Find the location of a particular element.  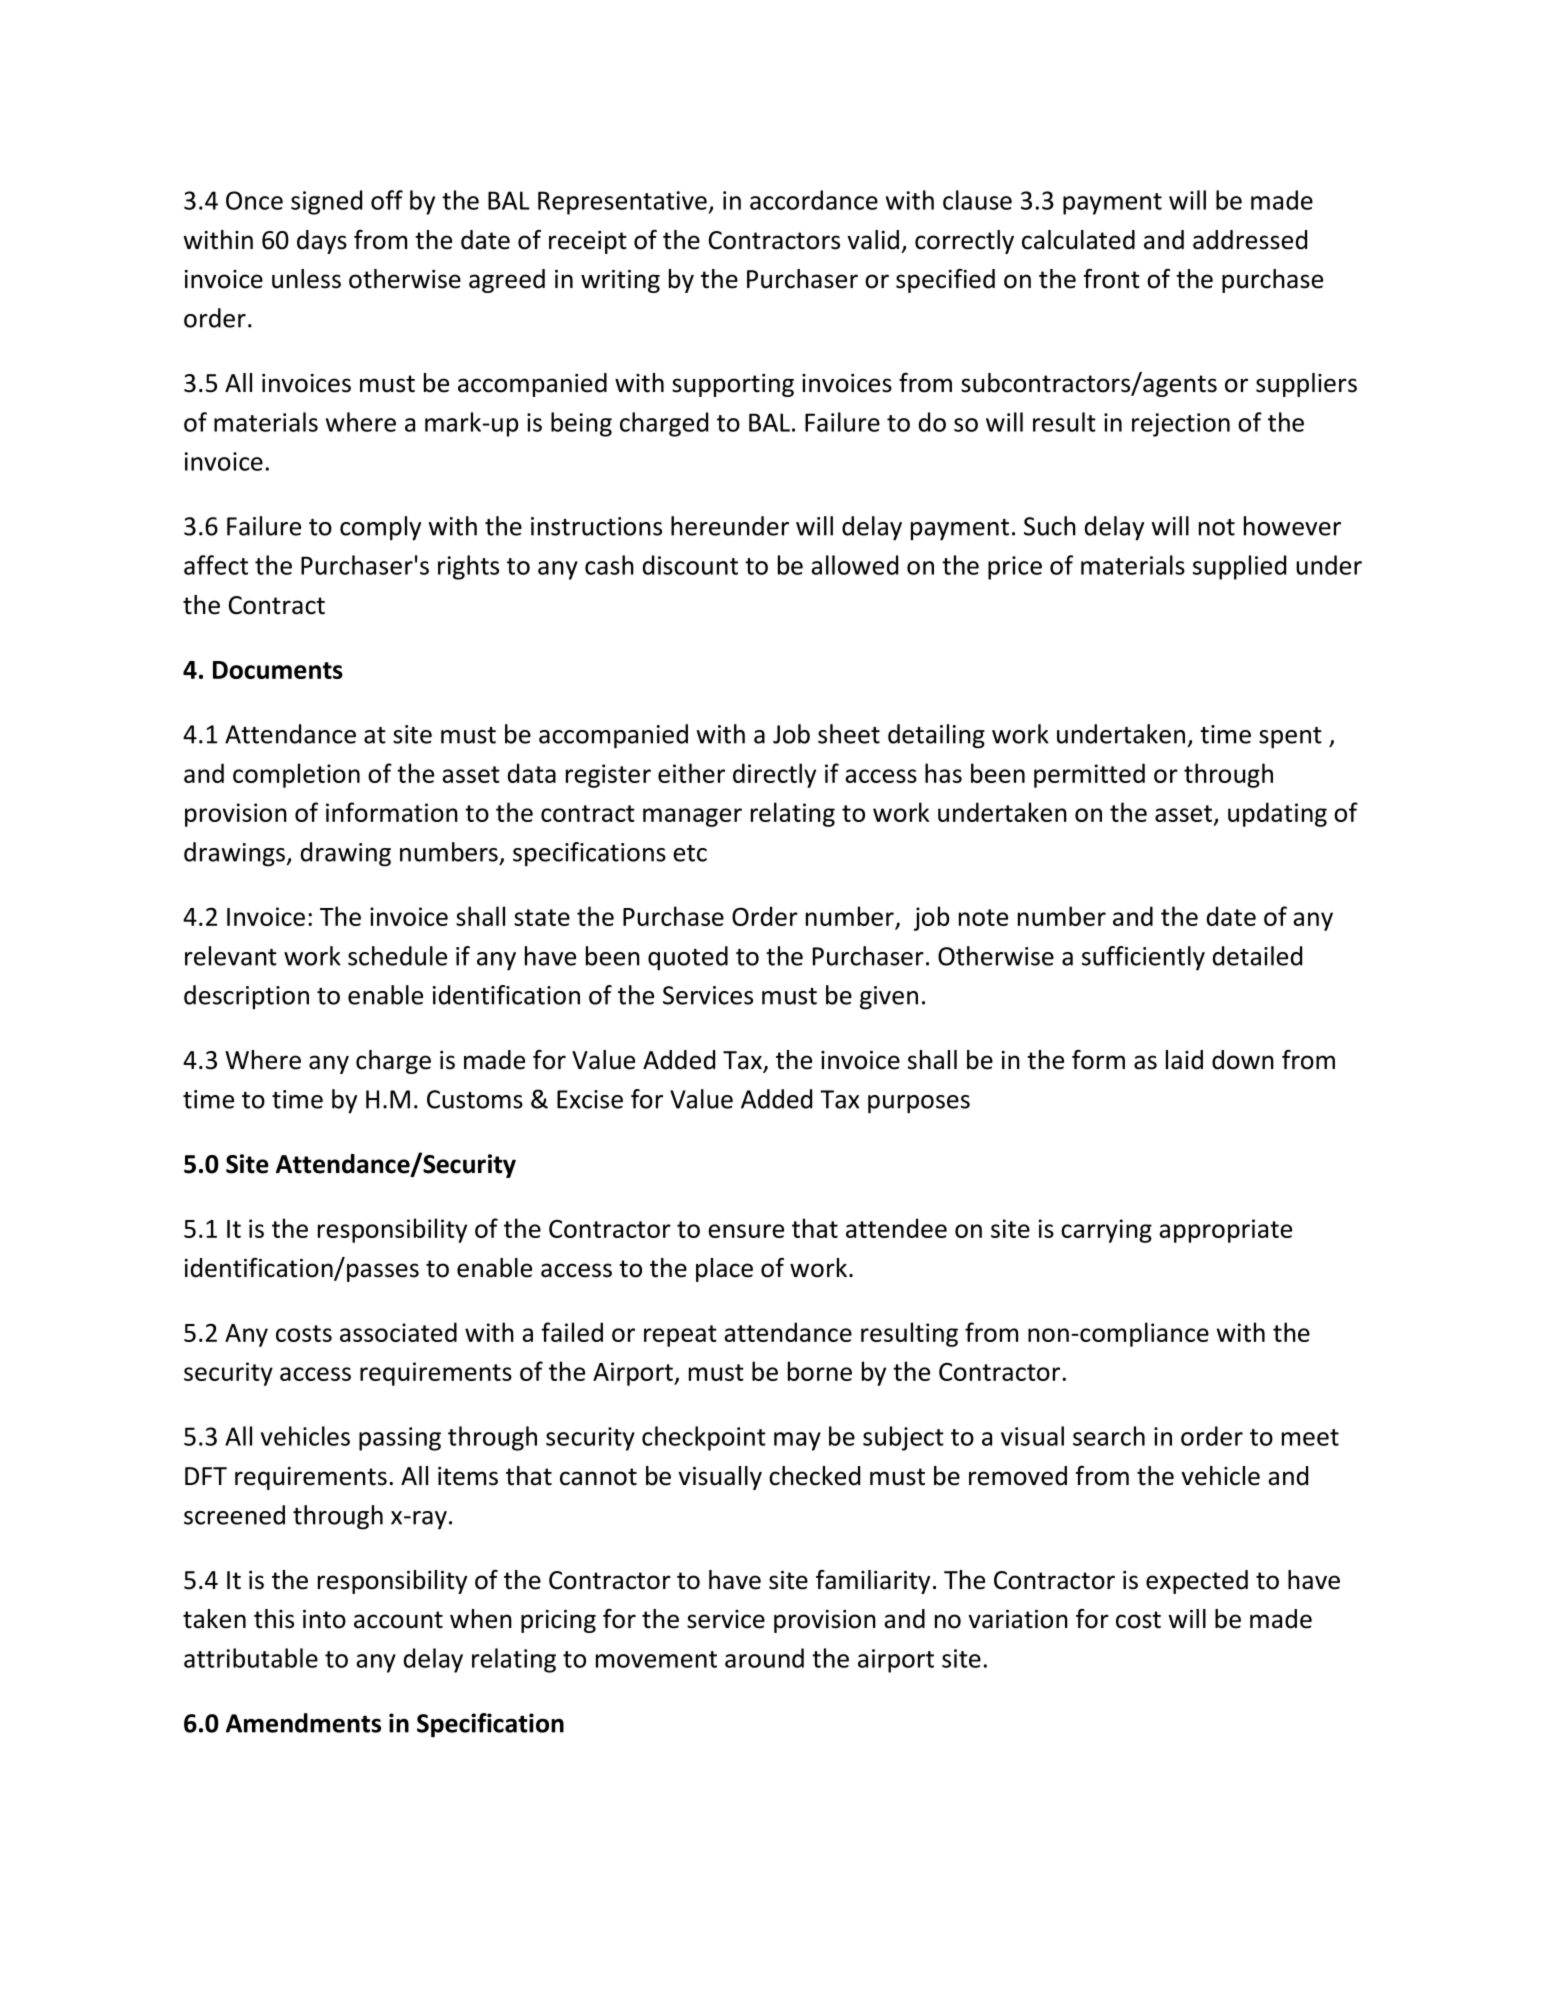

addressed is located at coordinates (1250, 240).
